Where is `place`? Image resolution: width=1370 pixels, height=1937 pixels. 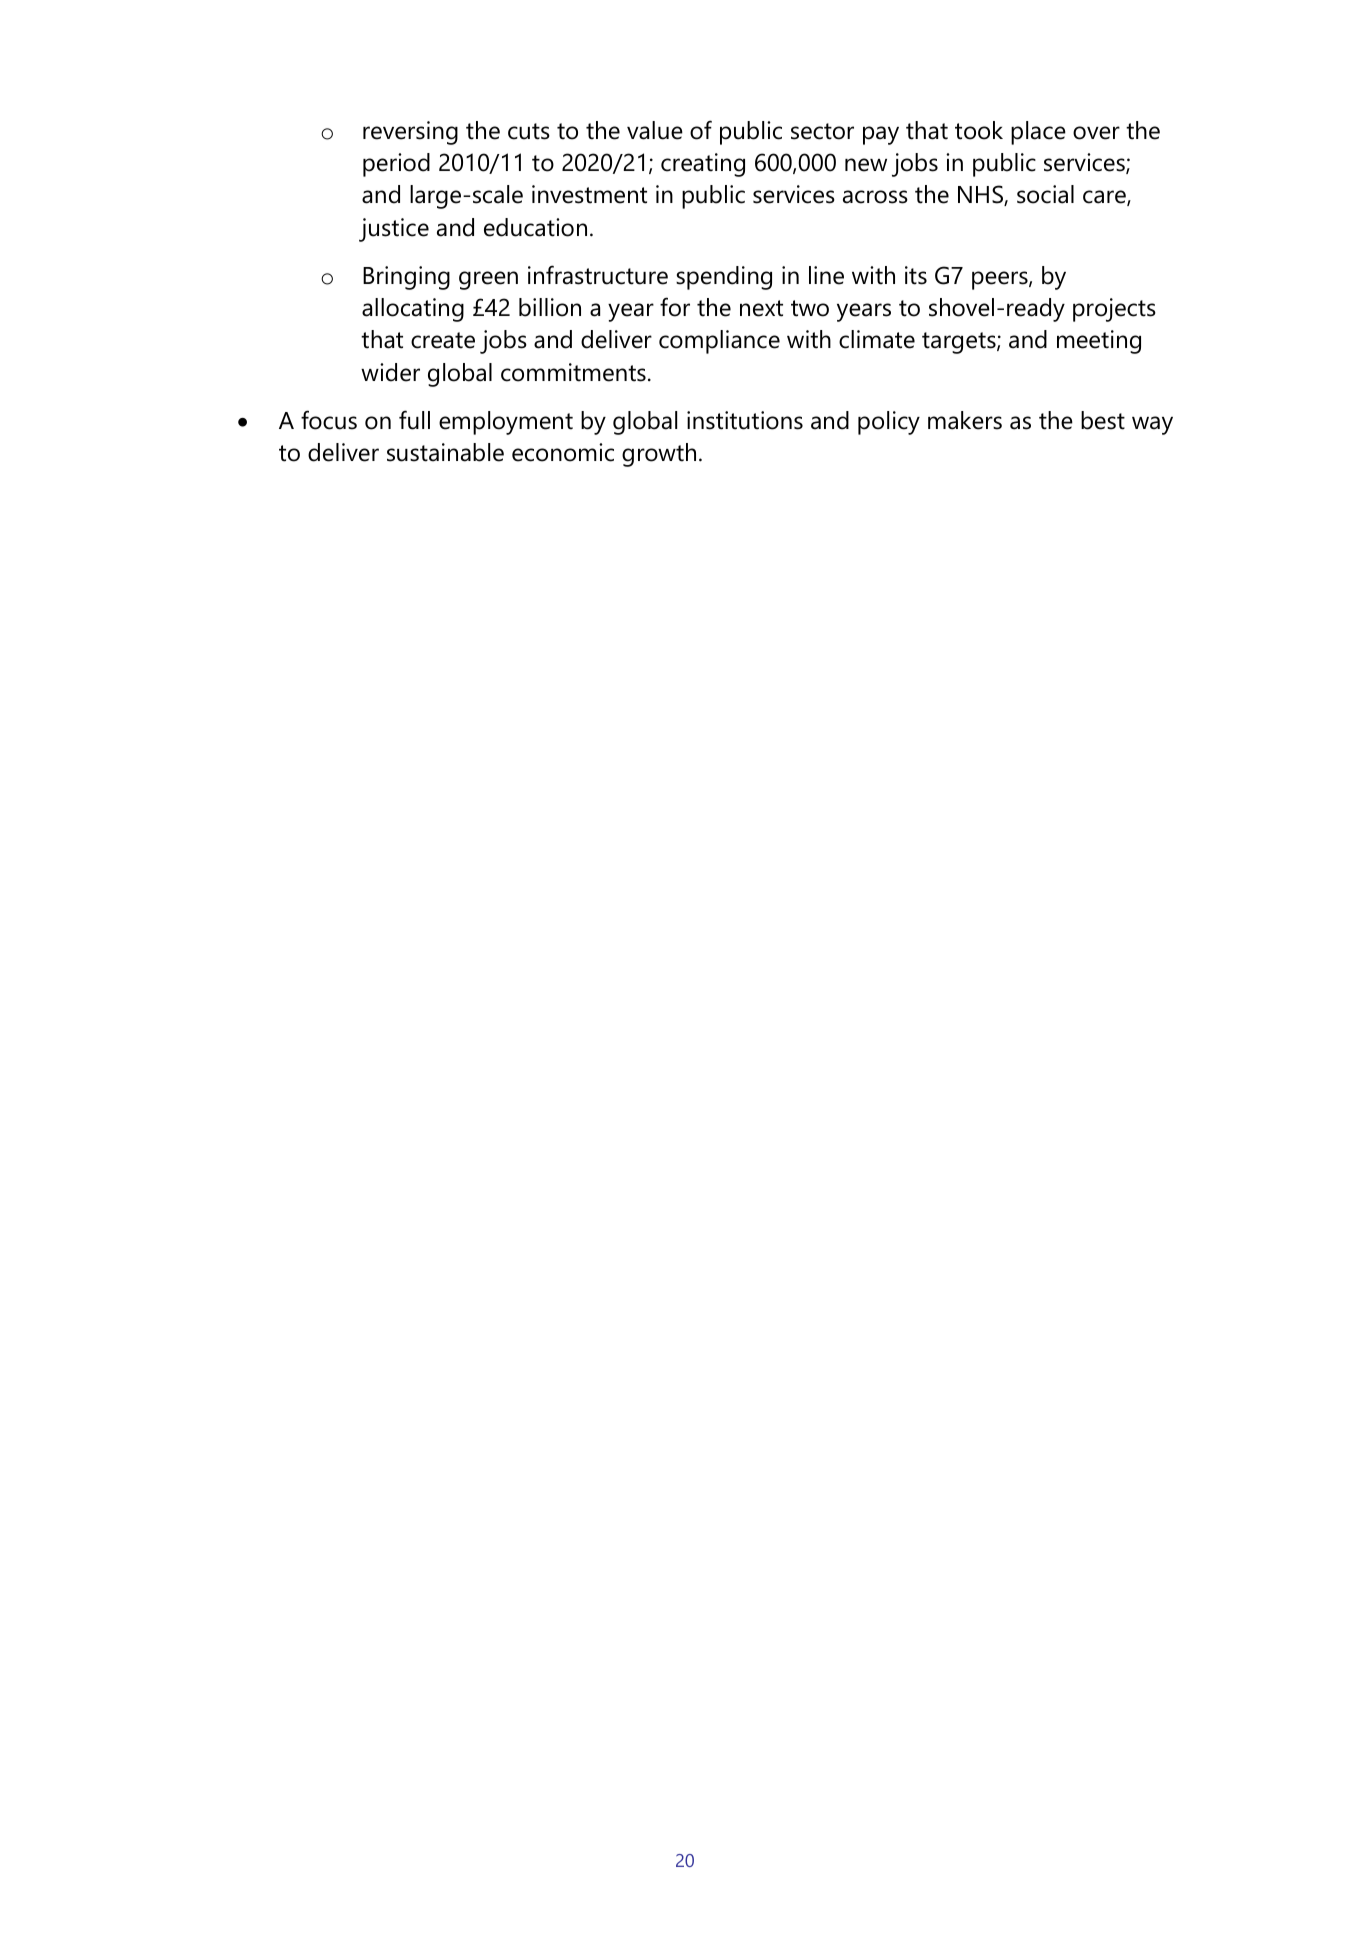 place is located at coordinates (1038, 133).
